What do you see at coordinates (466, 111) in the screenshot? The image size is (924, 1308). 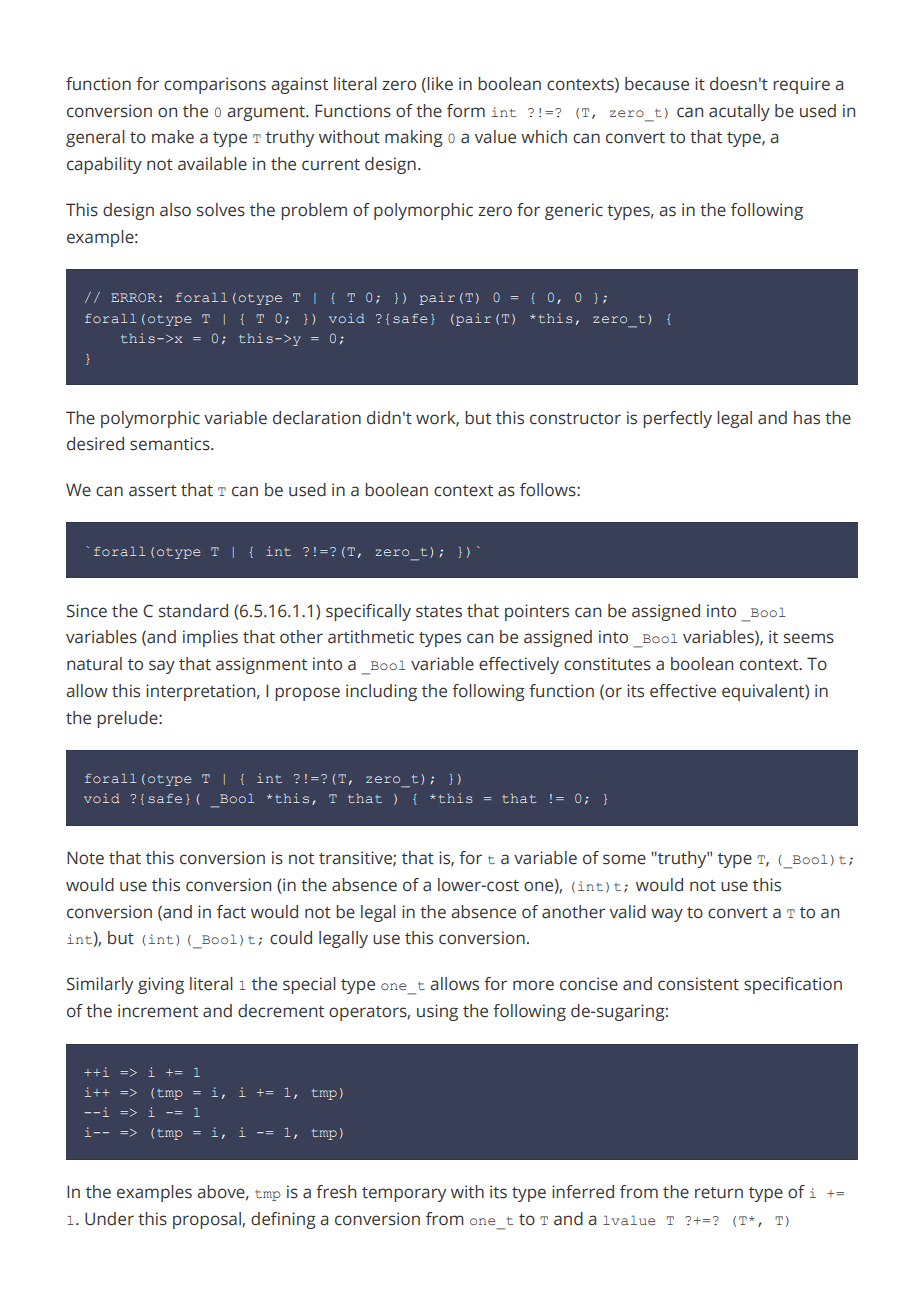 I see `form` at bounding box center [466, 111].
